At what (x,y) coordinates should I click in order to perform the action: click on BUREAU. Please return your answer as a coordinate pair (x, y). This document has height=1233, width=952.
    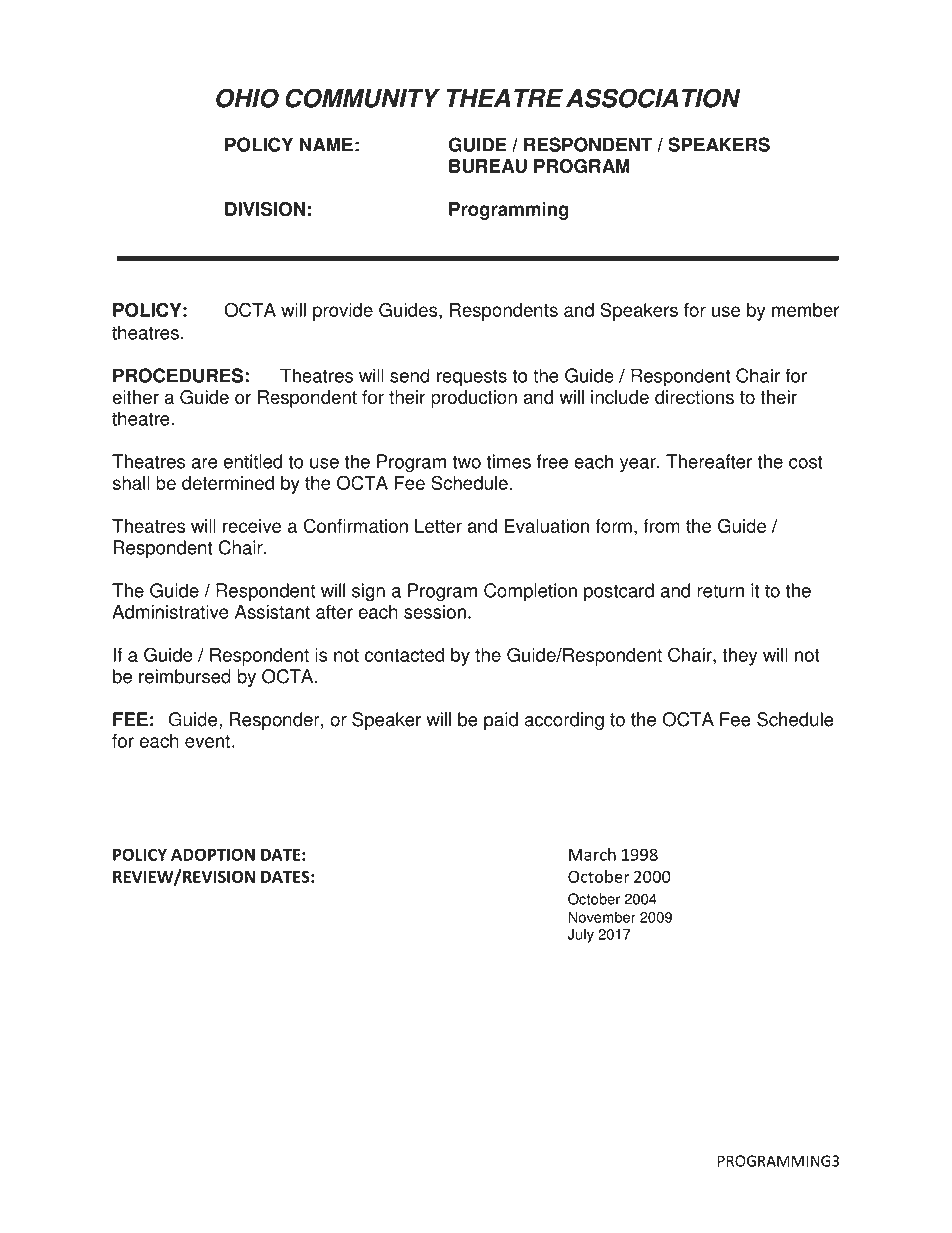
    Looking at the image, I should click on (488, 166).
